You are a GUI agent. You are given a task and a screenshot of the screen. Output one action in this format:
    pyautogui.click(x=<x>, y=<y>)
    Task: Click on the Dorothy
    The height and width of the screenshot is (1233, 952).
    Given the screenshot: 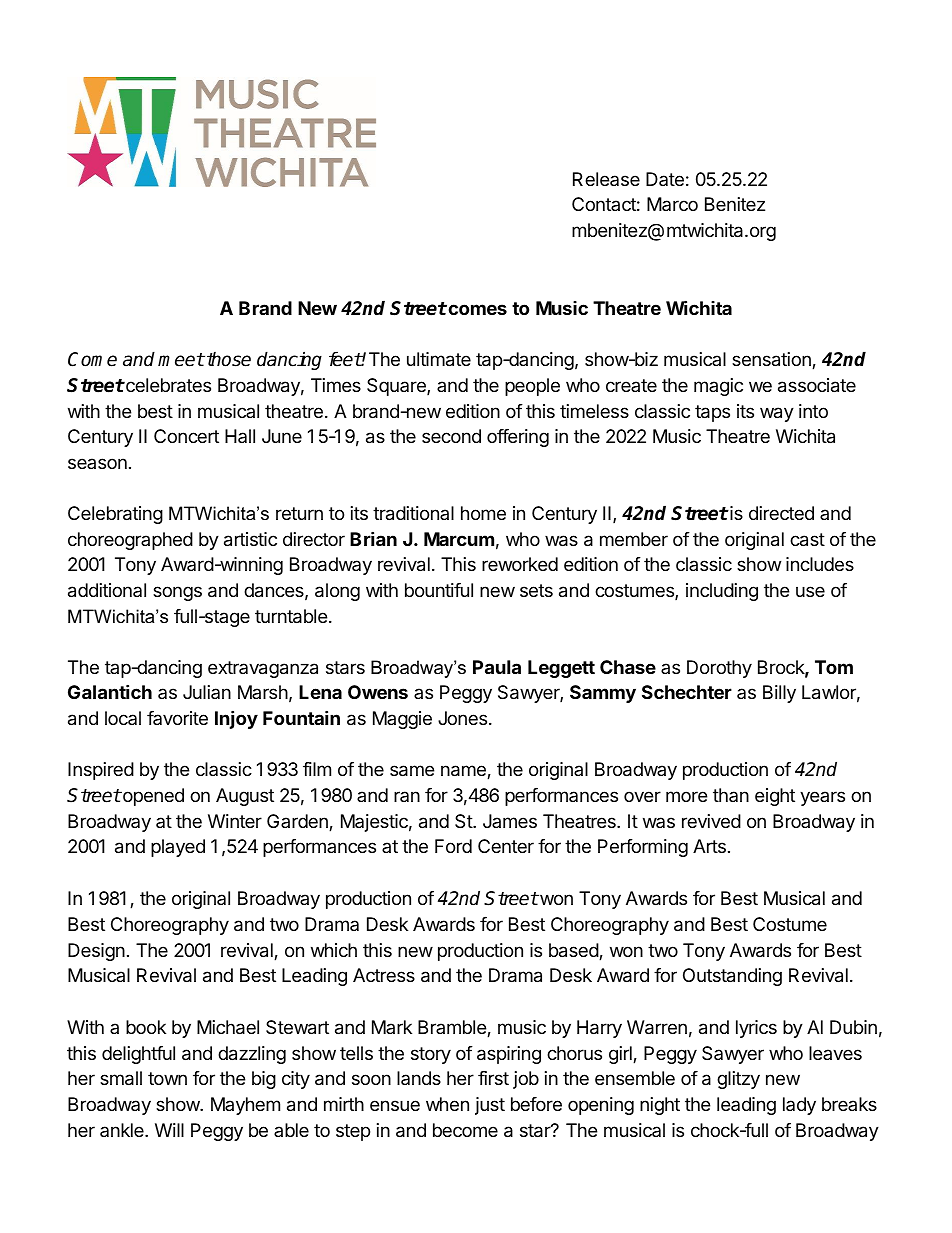 What is the action you would take?
    pyautogui.click(x=719, y=669)
